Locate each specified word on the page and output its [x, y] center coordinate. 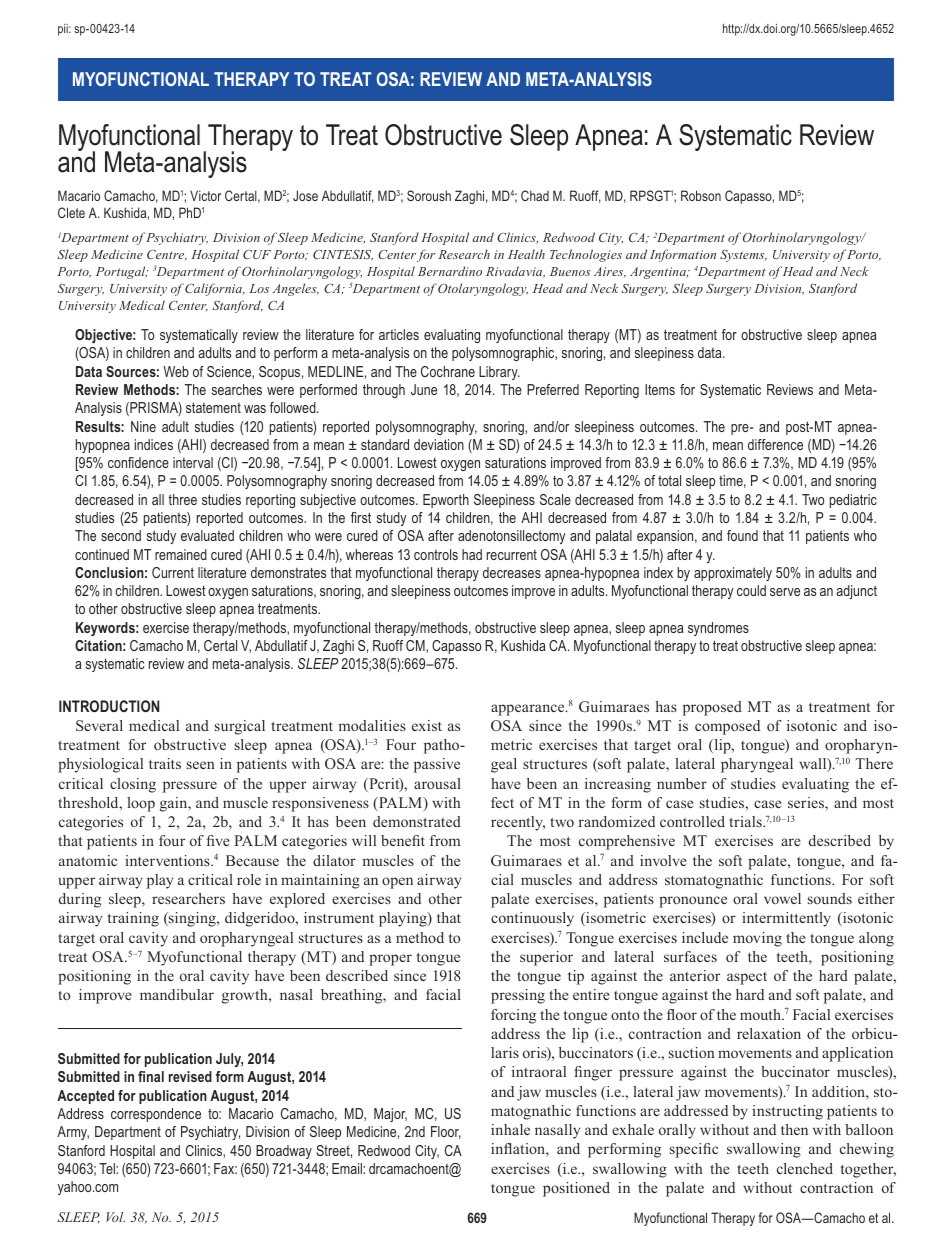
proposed [712, 708]
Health [526, 254]
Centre [167, 255]
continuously [532, 919]
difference [775, 444]
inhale [510, 1129]
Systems [743, 256]
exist [427, 725]
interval [193, 462]
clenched [805, 1168]
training [133, 919]
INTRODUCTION [109, 706]
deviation [439, 444]
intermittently [786, 919]
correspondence [156, 1115]
